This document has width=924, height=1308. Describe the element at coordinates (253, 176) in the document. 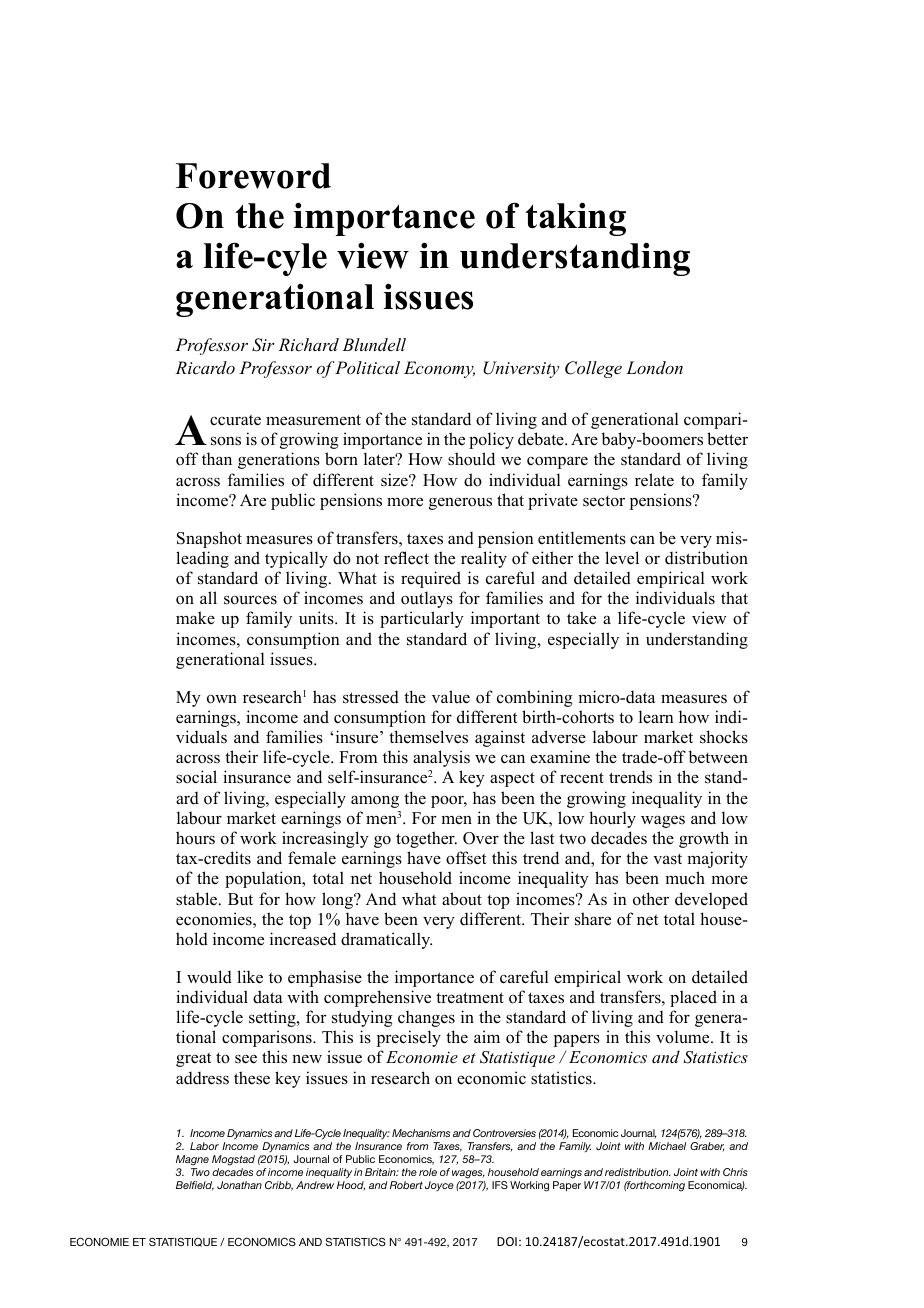

I see `Foreword` at that location.
